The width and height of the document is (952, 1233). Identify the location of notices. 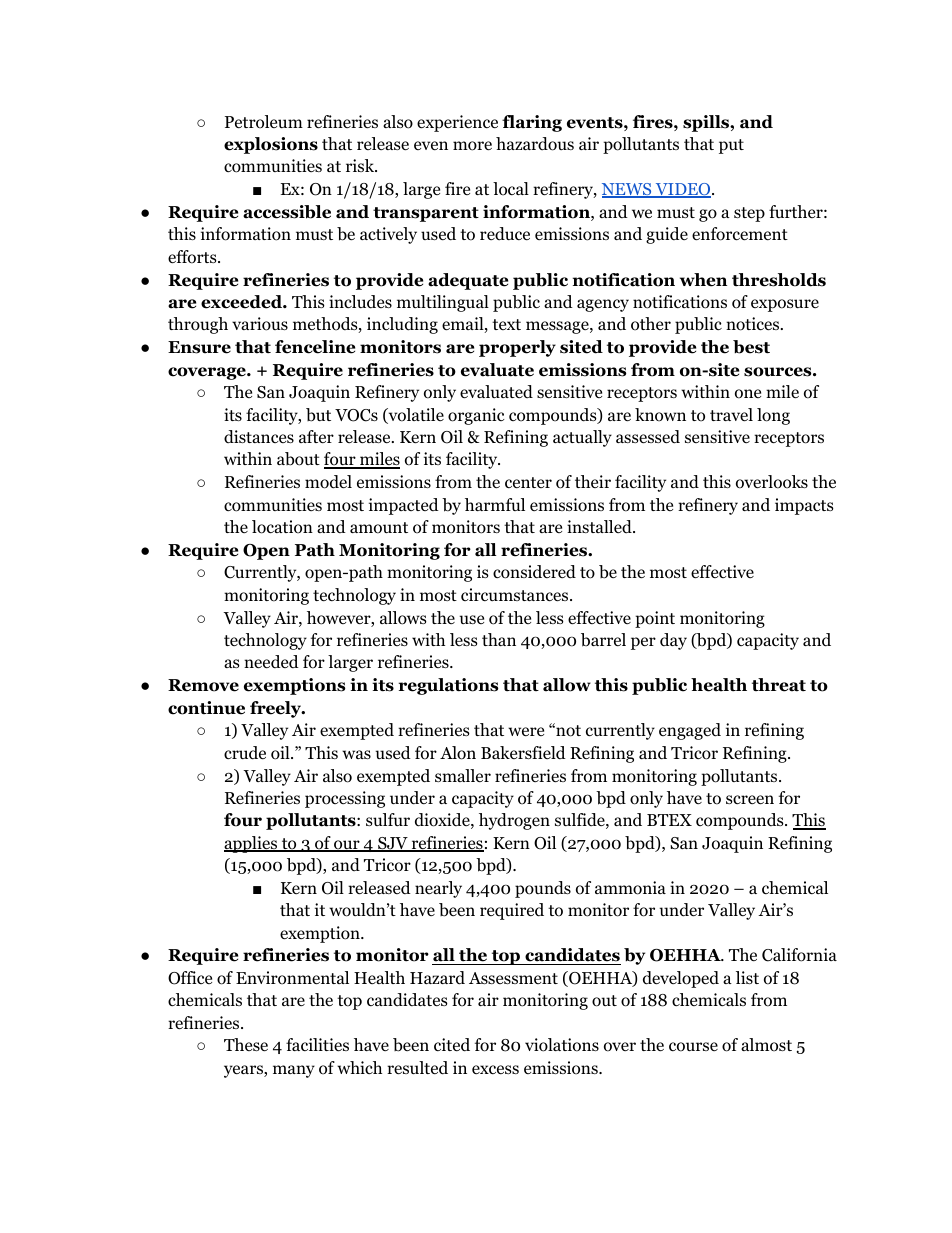
(754, 324).
